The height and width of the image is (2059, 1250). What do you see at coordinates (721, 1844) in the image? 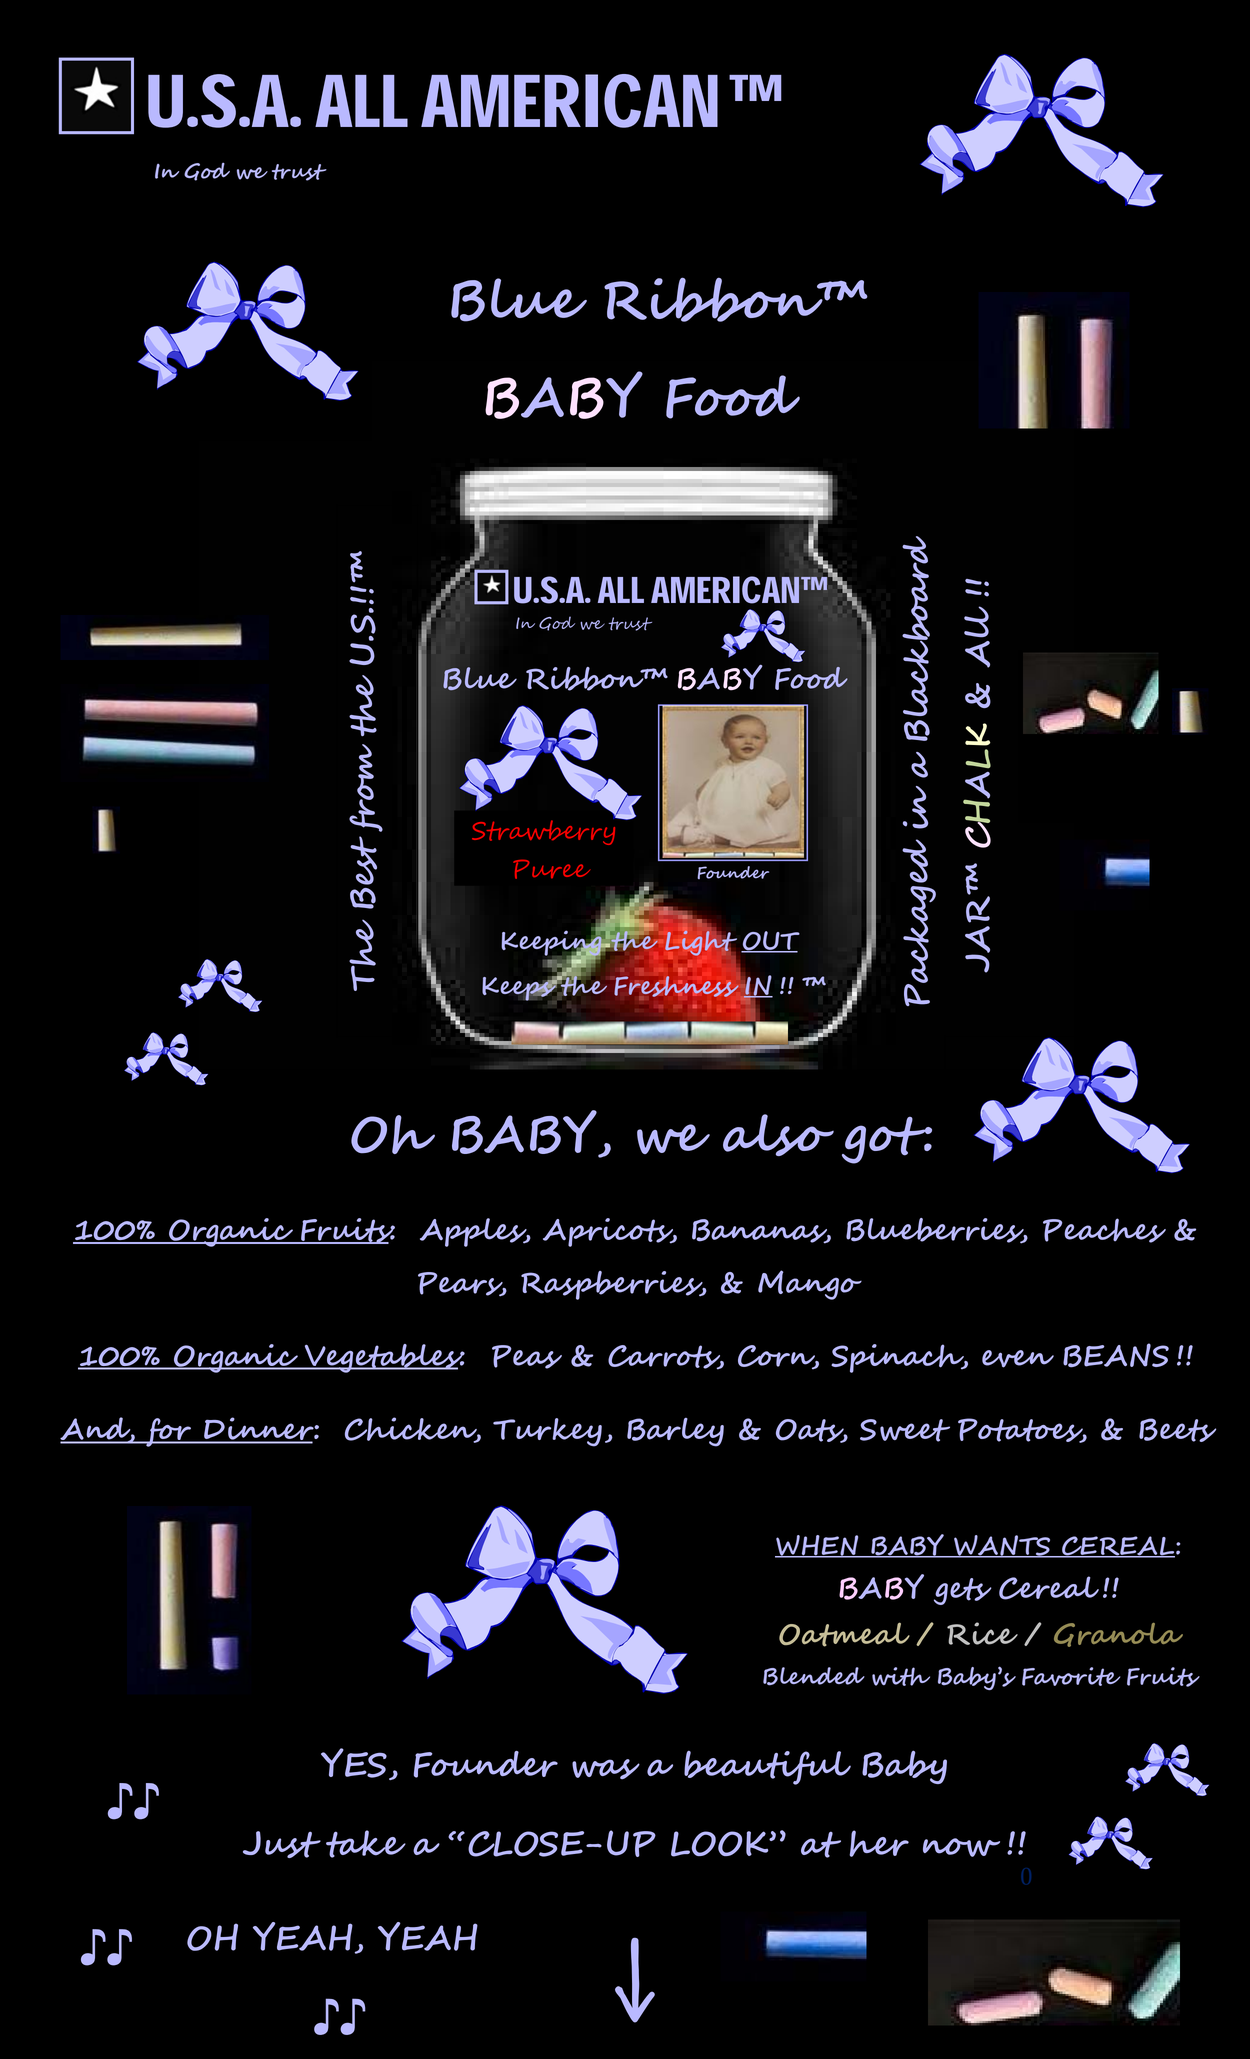
I see `LOOK` at bounding box center [721, 1844].
